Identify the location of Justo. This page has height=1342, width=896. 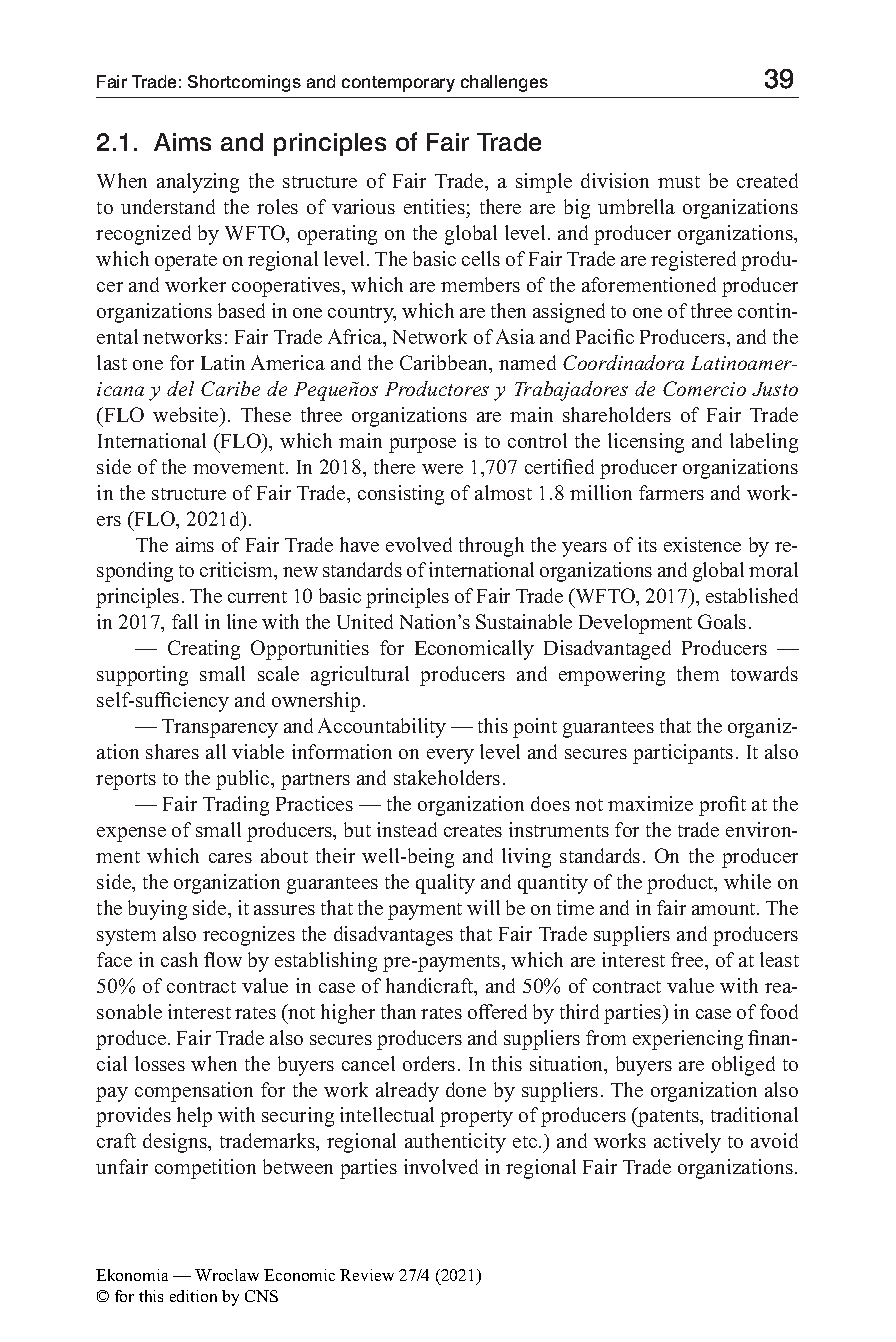
(775, 389).
